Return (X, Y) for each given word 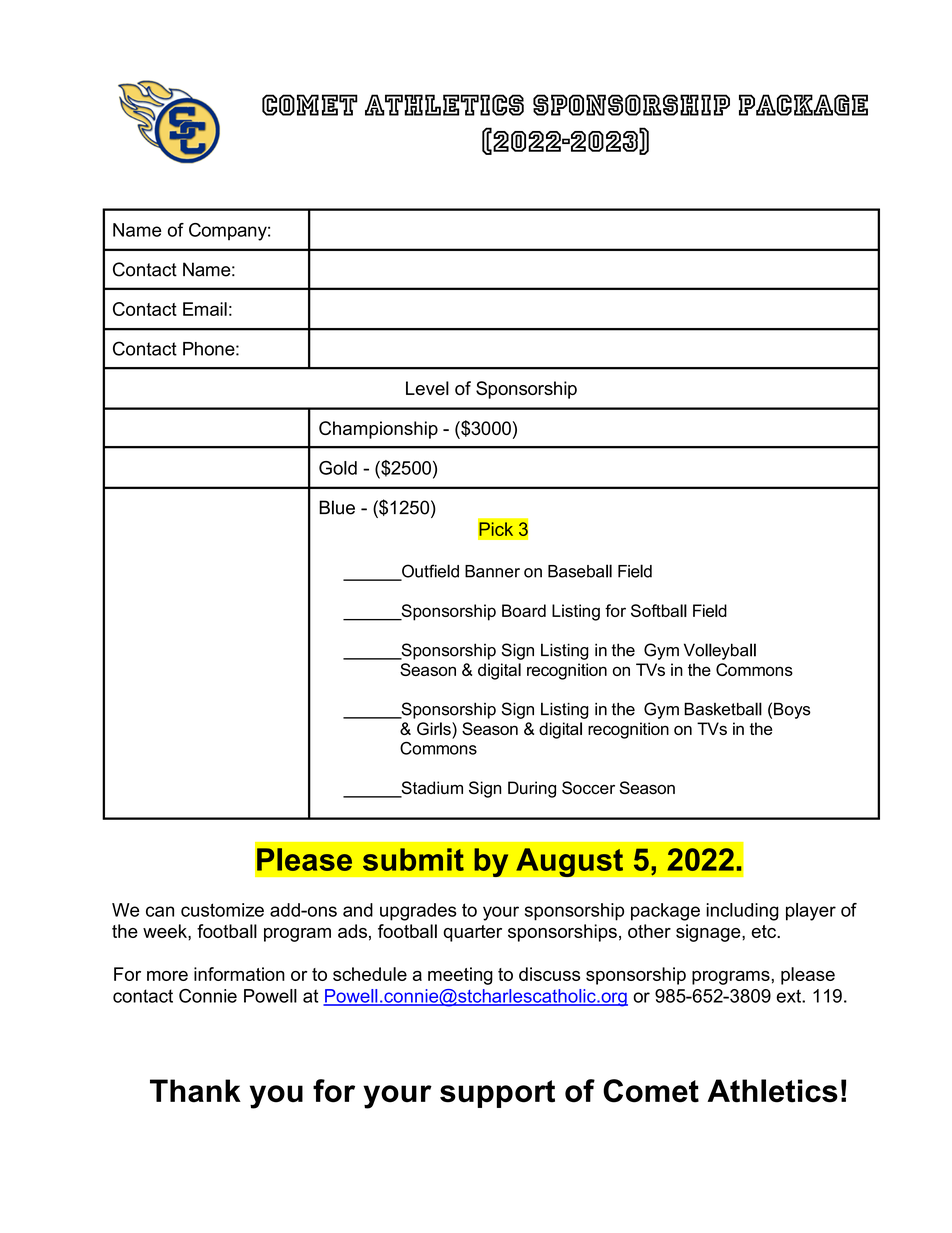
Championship (378, 430)
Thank (195, 1091)
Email (205, 309)
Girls (435, 728)
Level (427, 388)
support (497, 1094)
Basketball (723, 709)
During (532, 789)
